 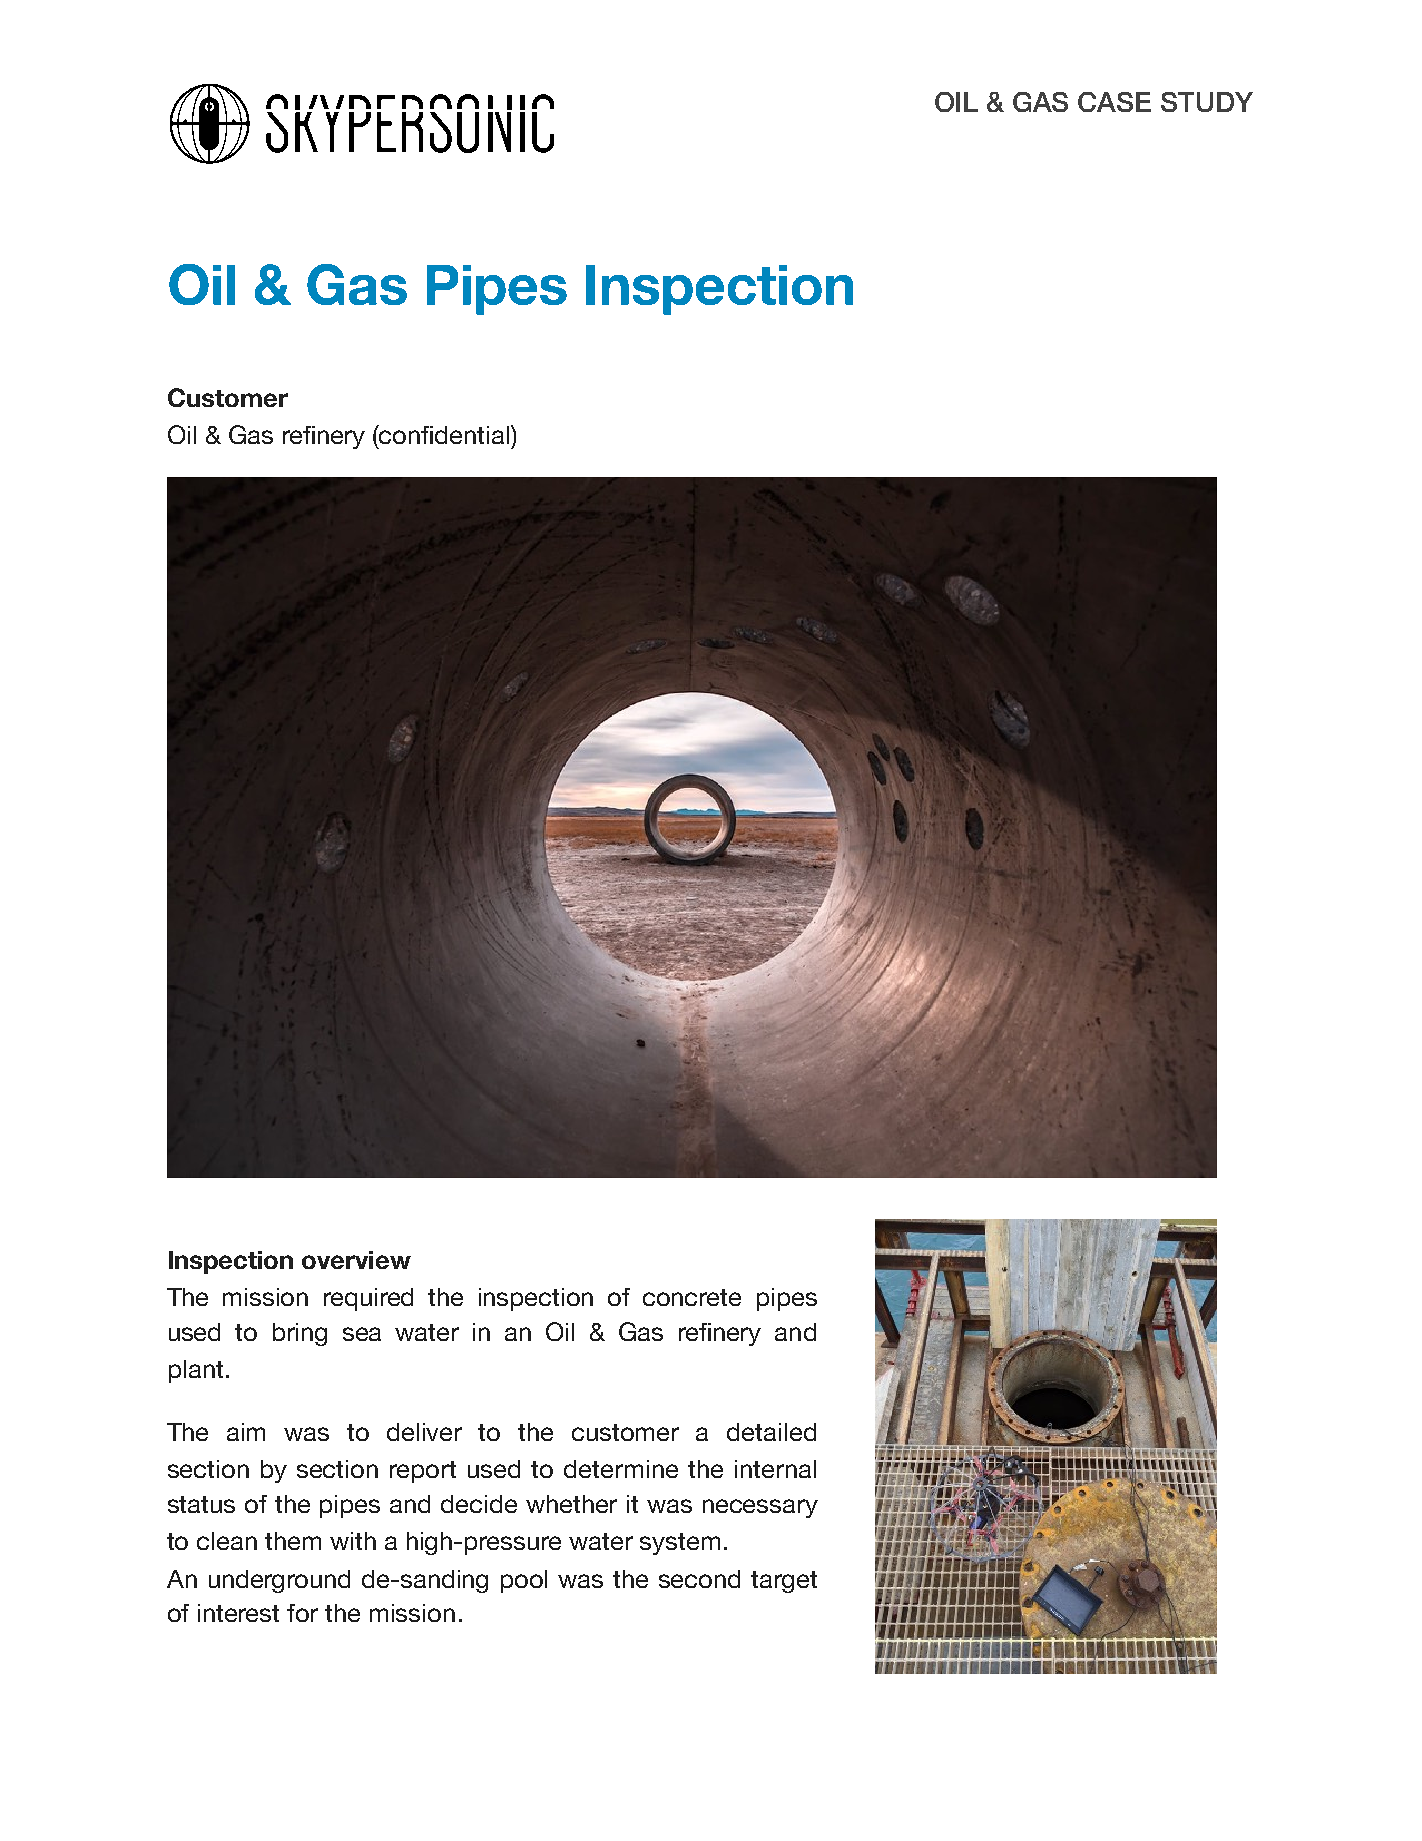 What do you see at coordinates (771, 1432) in the screenshot?
I see `detailed` at bounding box center [771, 1432].
